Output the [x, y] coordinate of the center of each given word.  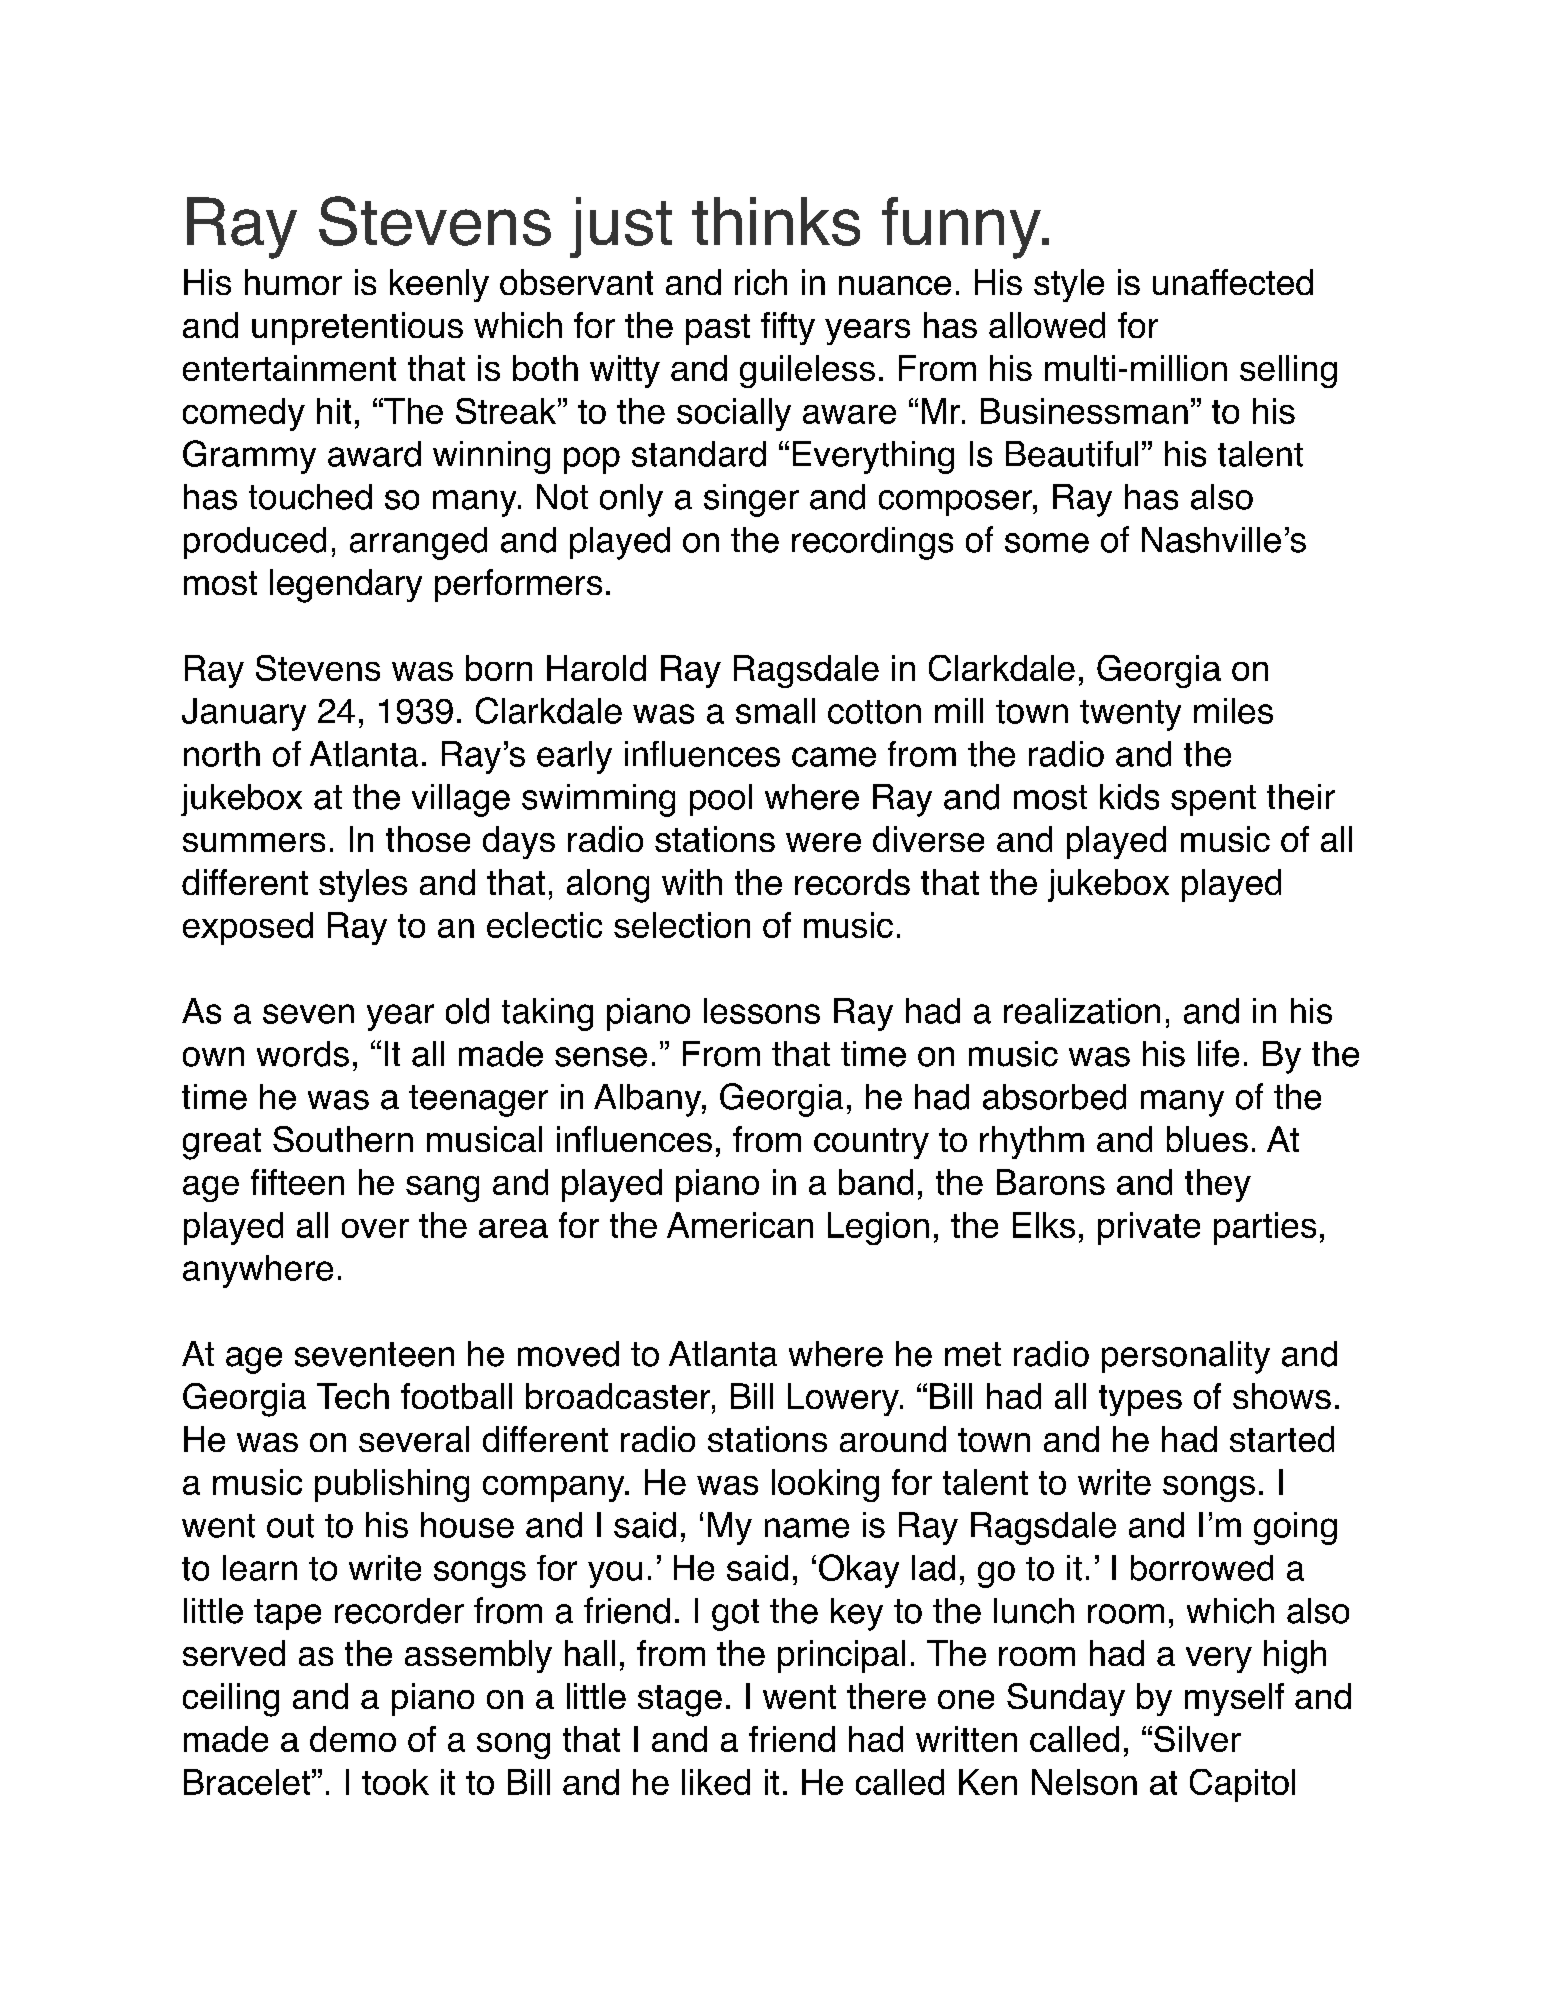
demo [353, 1739]
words [303, 1054]
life [1218, 1053]
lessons [762, 1011]
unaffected [1233, 282]
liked [716, 1782]
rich [761, 282]
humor [293, 282]
